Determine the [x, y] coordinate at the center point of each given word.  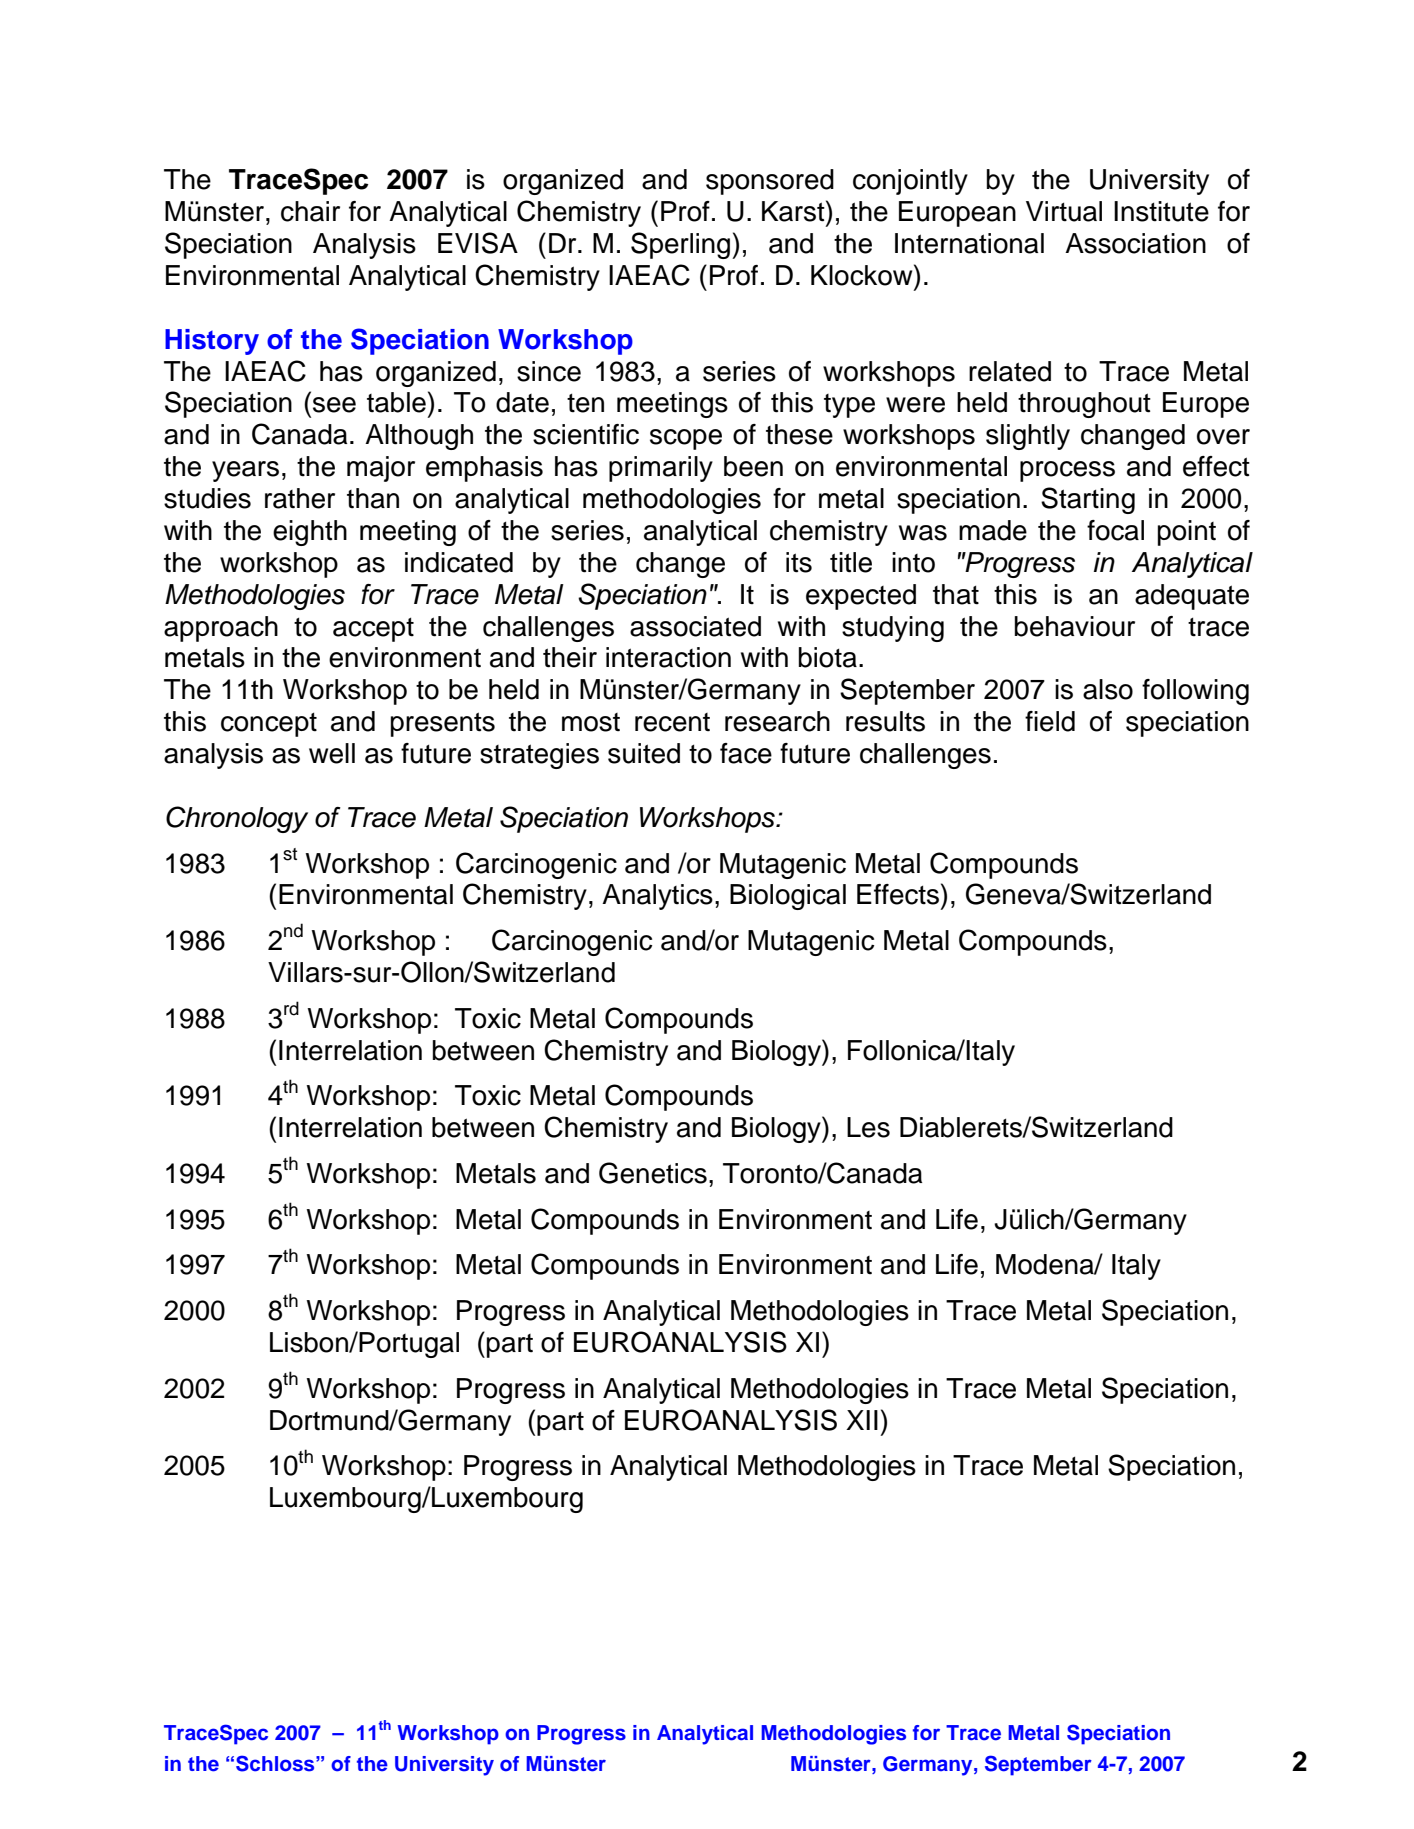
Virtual [1064, 211]
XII [862, 1420]
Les [868, 1127]
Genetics [653, 1173]
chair [310, 211]
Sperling [682, 245]
